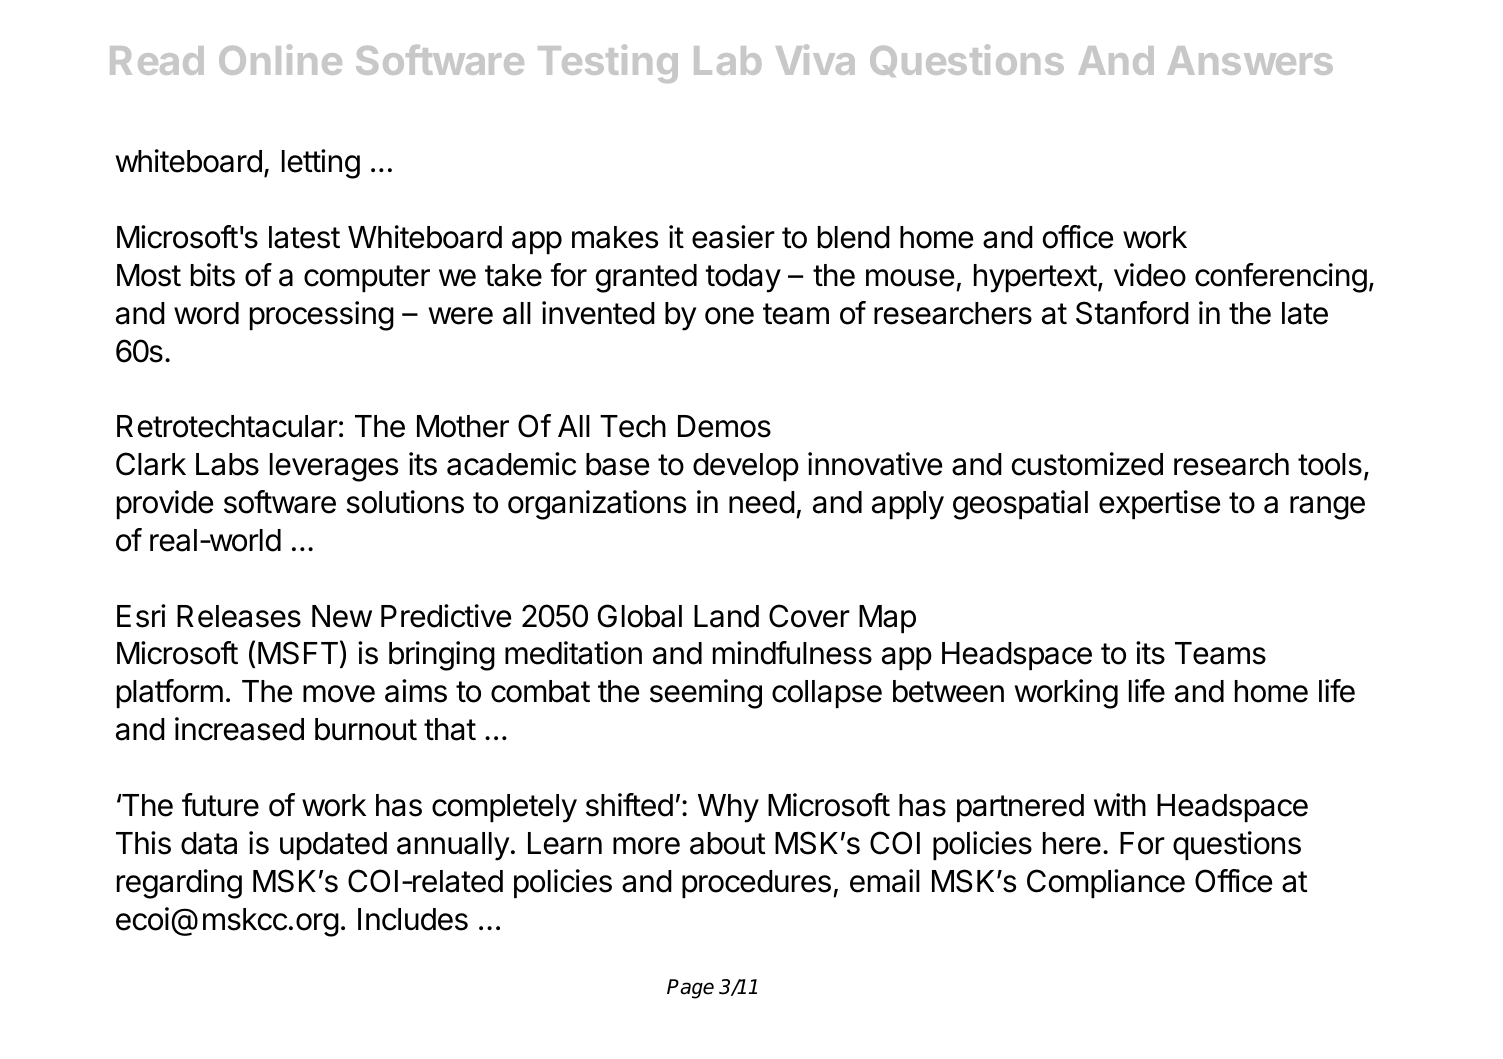 This screenshot has height=1059, width=1503. I want to click on bits, so click(213, 275).
